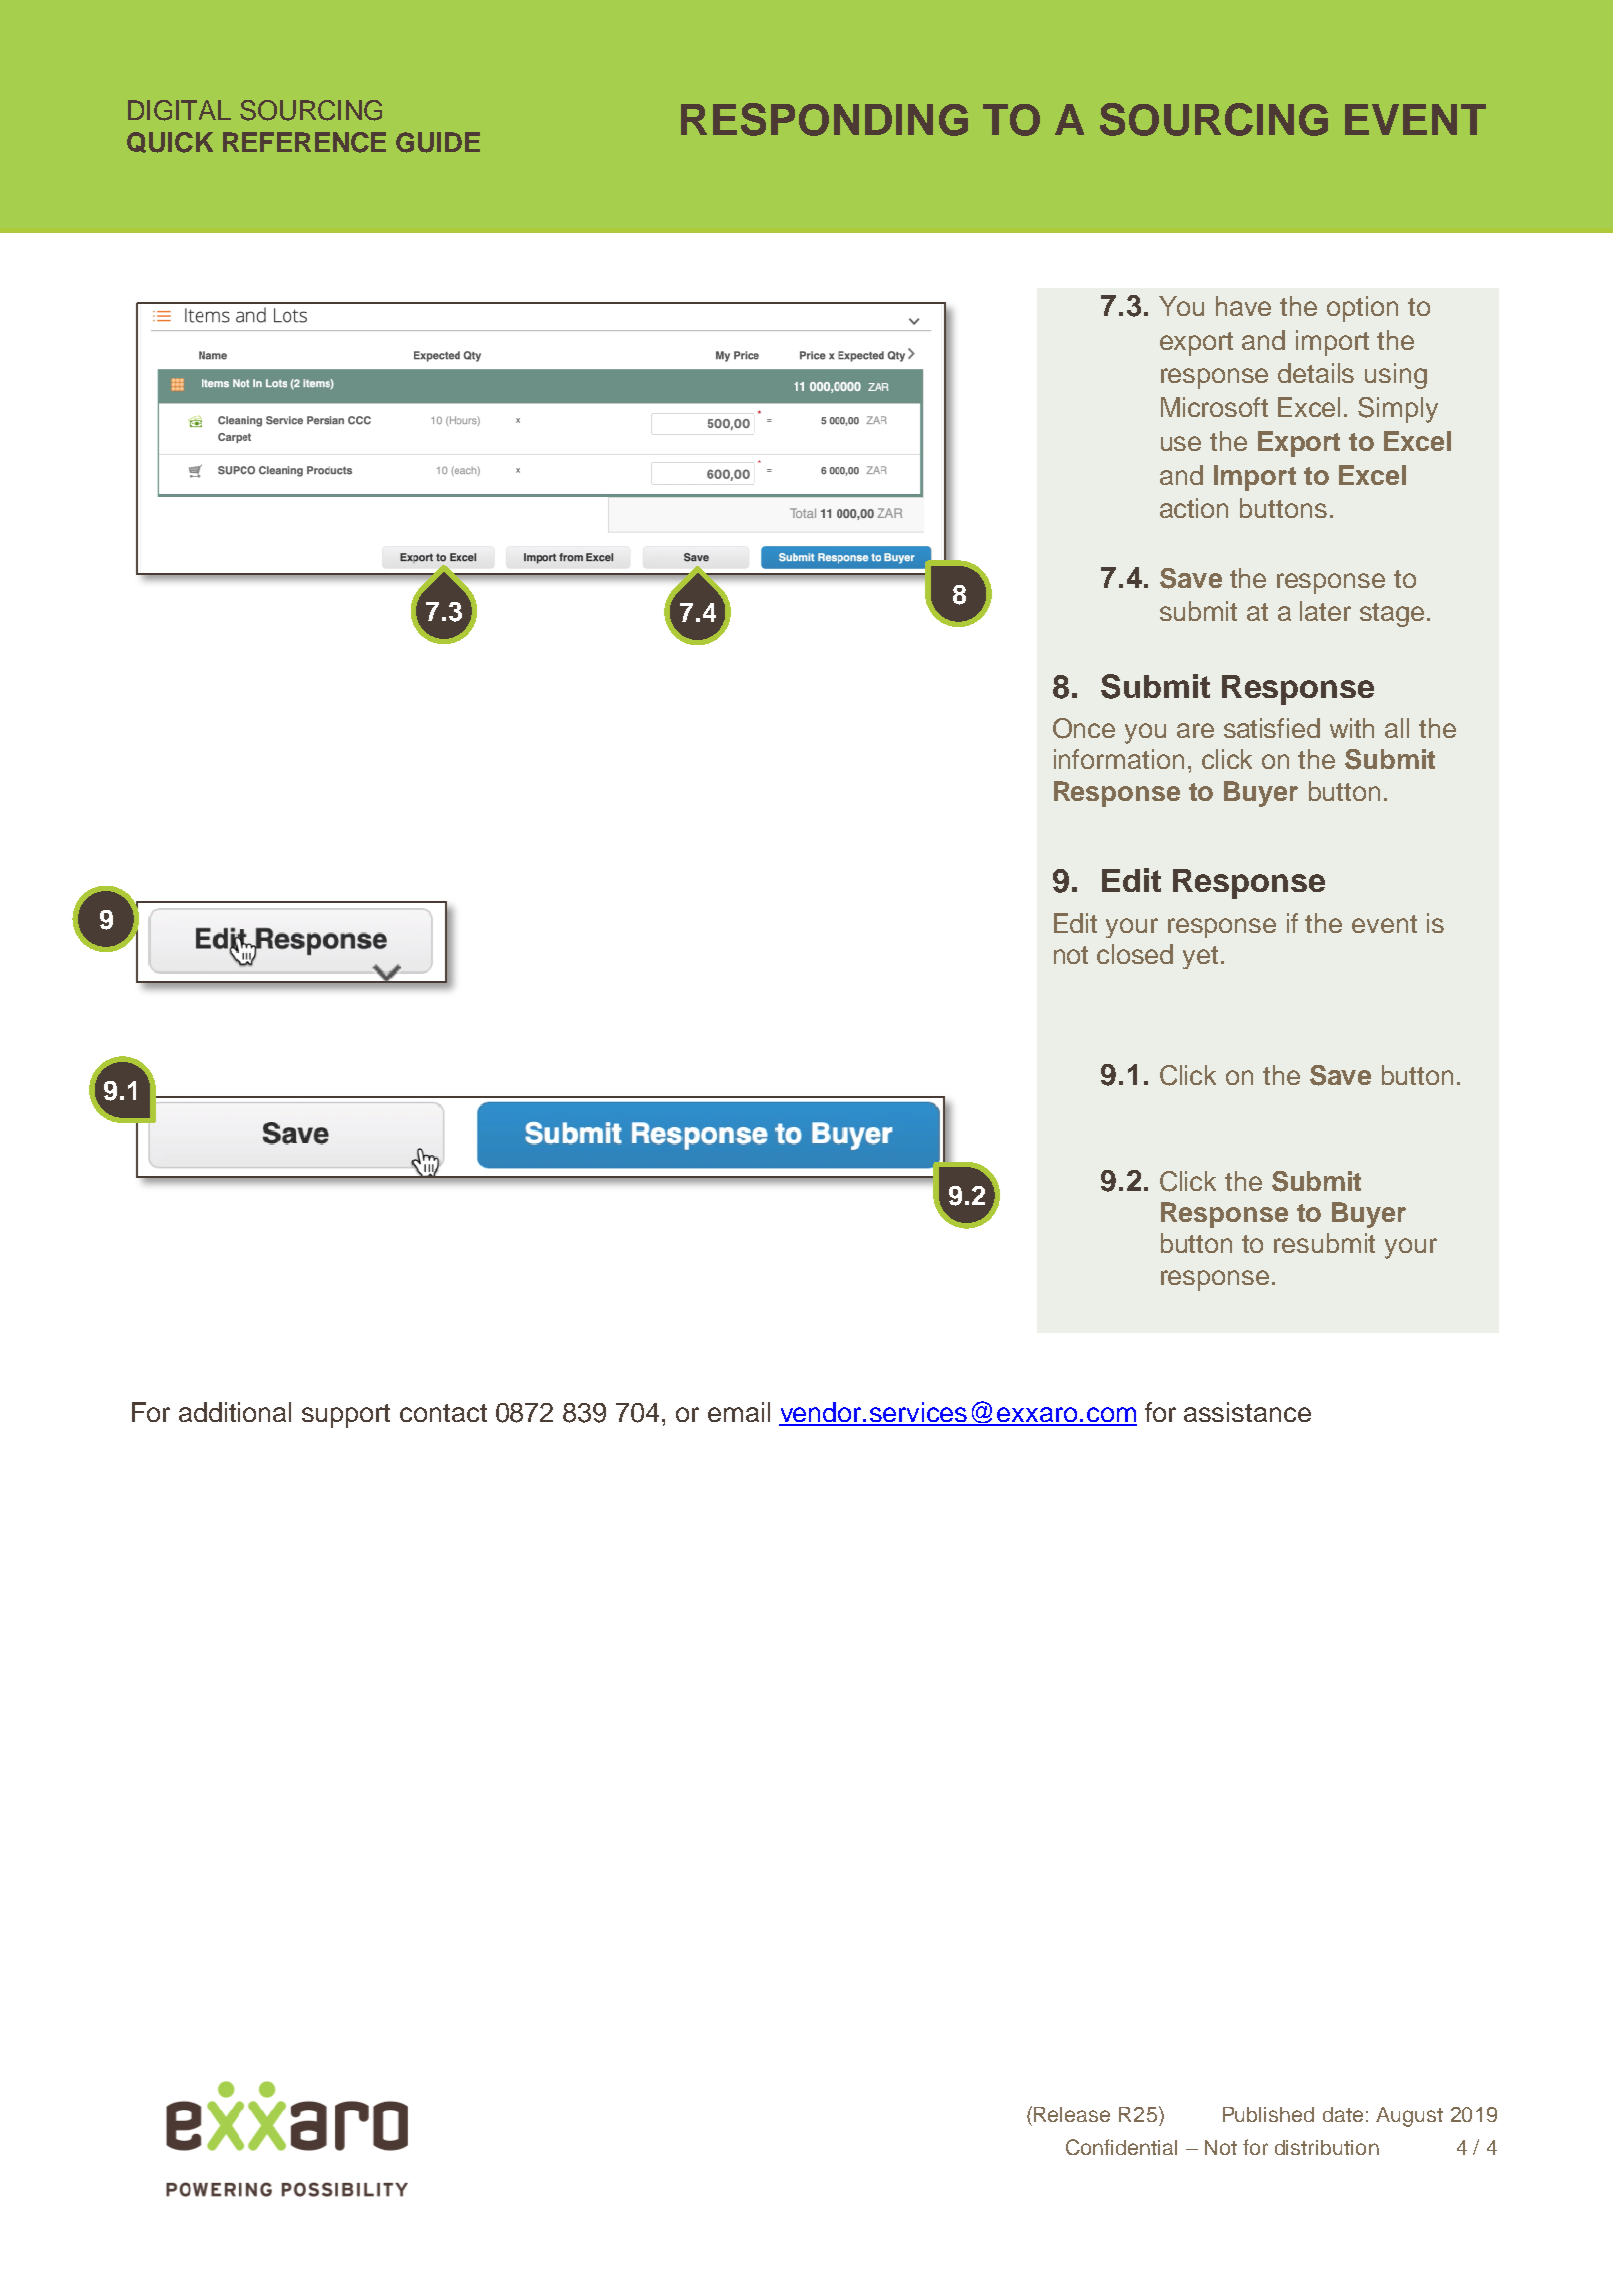  What do you see at coordinates (1268, 2114) in the document?
I see `Published` at bounding box center [1268, 2114].
